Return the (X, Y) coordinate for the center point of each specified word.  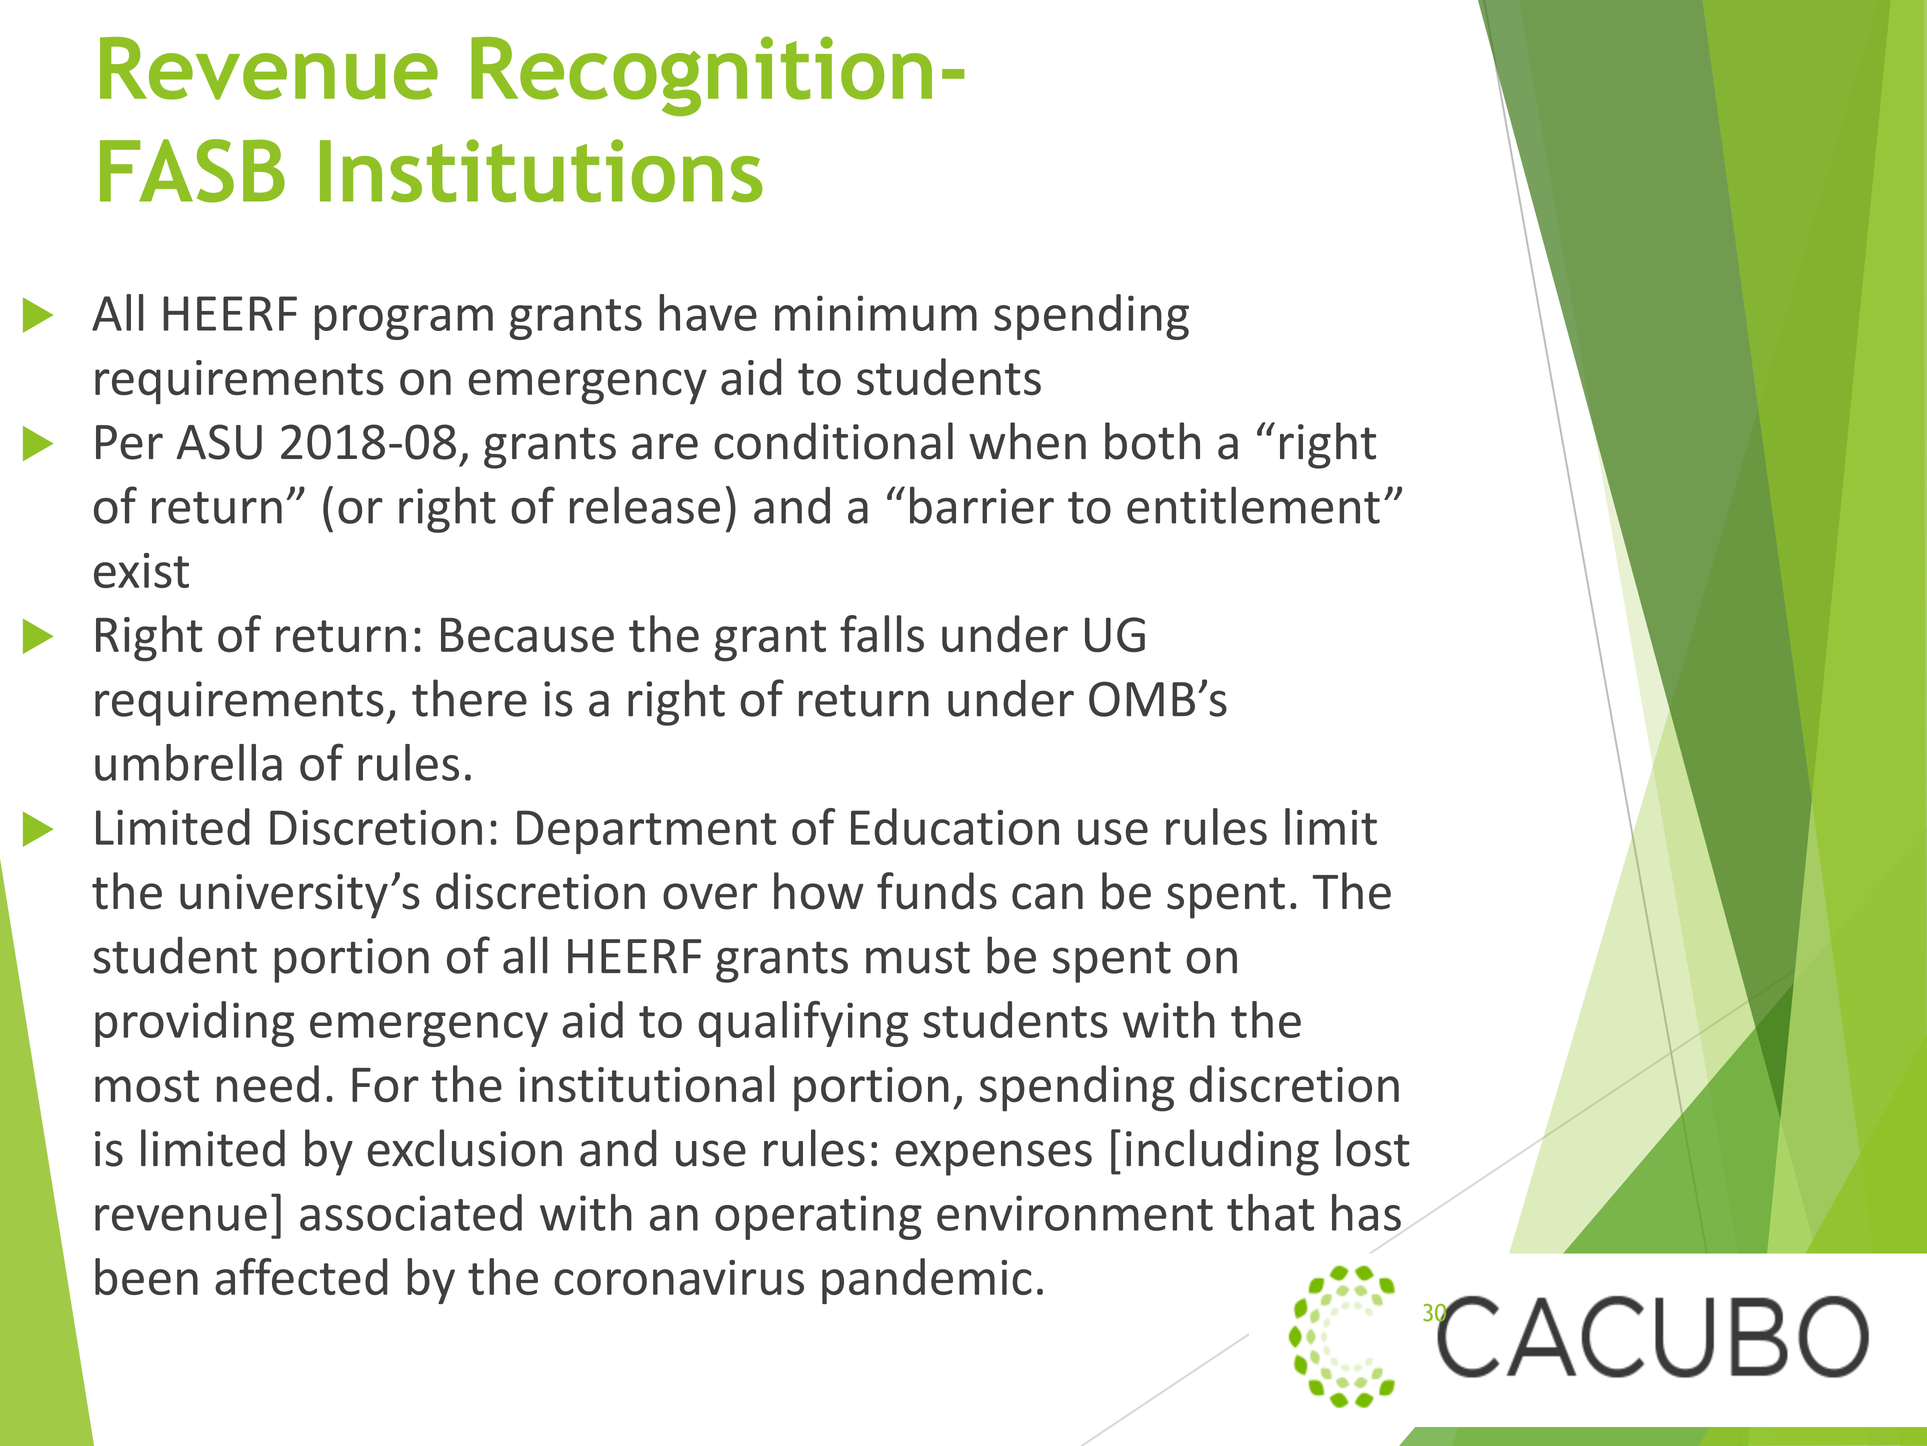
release (645, 505)
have (708, 312)
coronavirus (679, 1277)
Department (646, 832)
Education (955, 826)
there (469, 698)
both (1152, 441)
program (404, 322)
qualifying (803, 1024)
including (1222, 1152)
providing (194, 1024)
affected (301, 1276)
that (1270, 1212)
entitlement (1253, 505)
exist (141, 570)
